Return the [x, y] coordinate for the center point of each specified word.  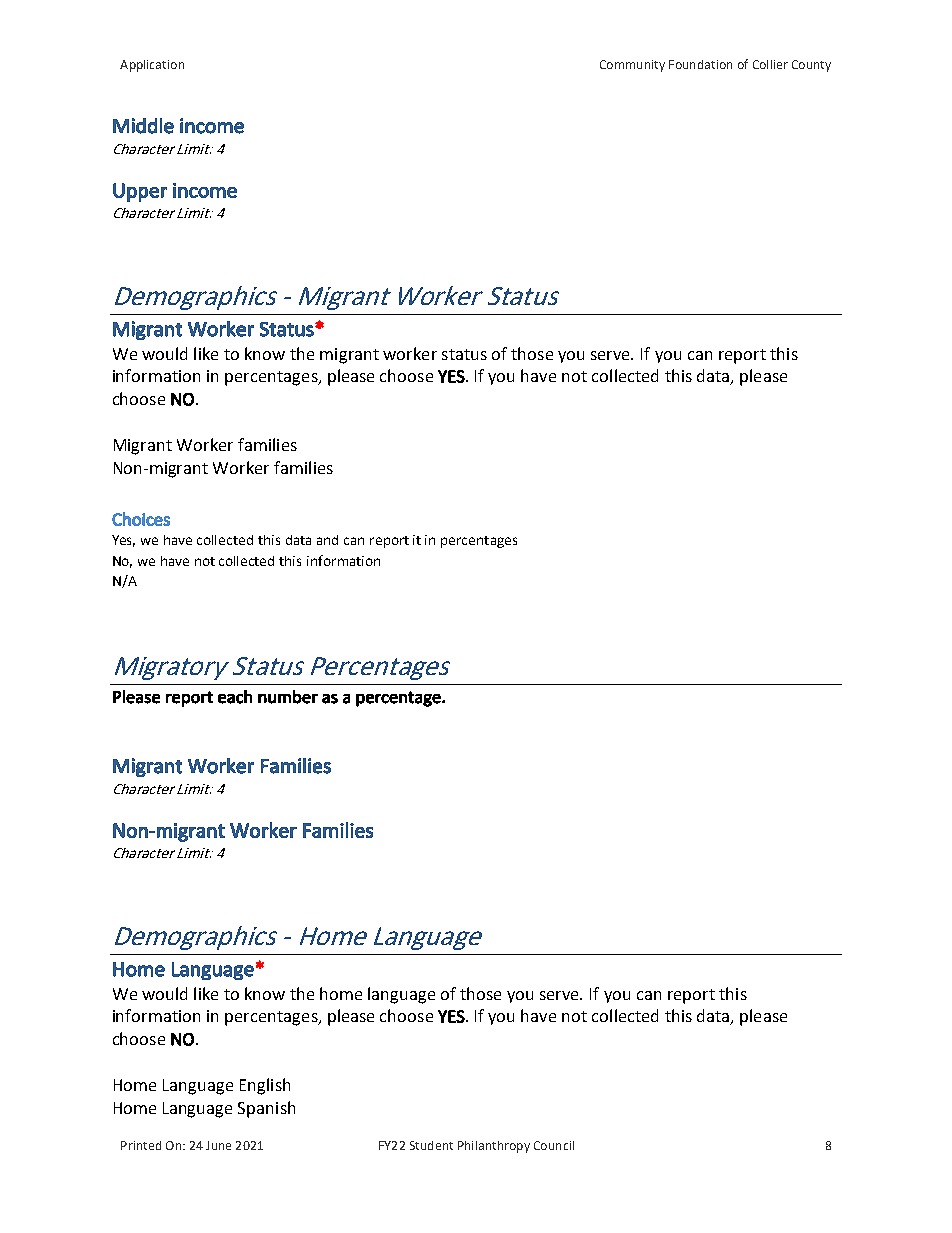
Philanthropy [494, 1147]
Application [152, 66]
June [218, 1145]
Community [632, 66]
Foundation [700, 64]
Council [554, 1145]
